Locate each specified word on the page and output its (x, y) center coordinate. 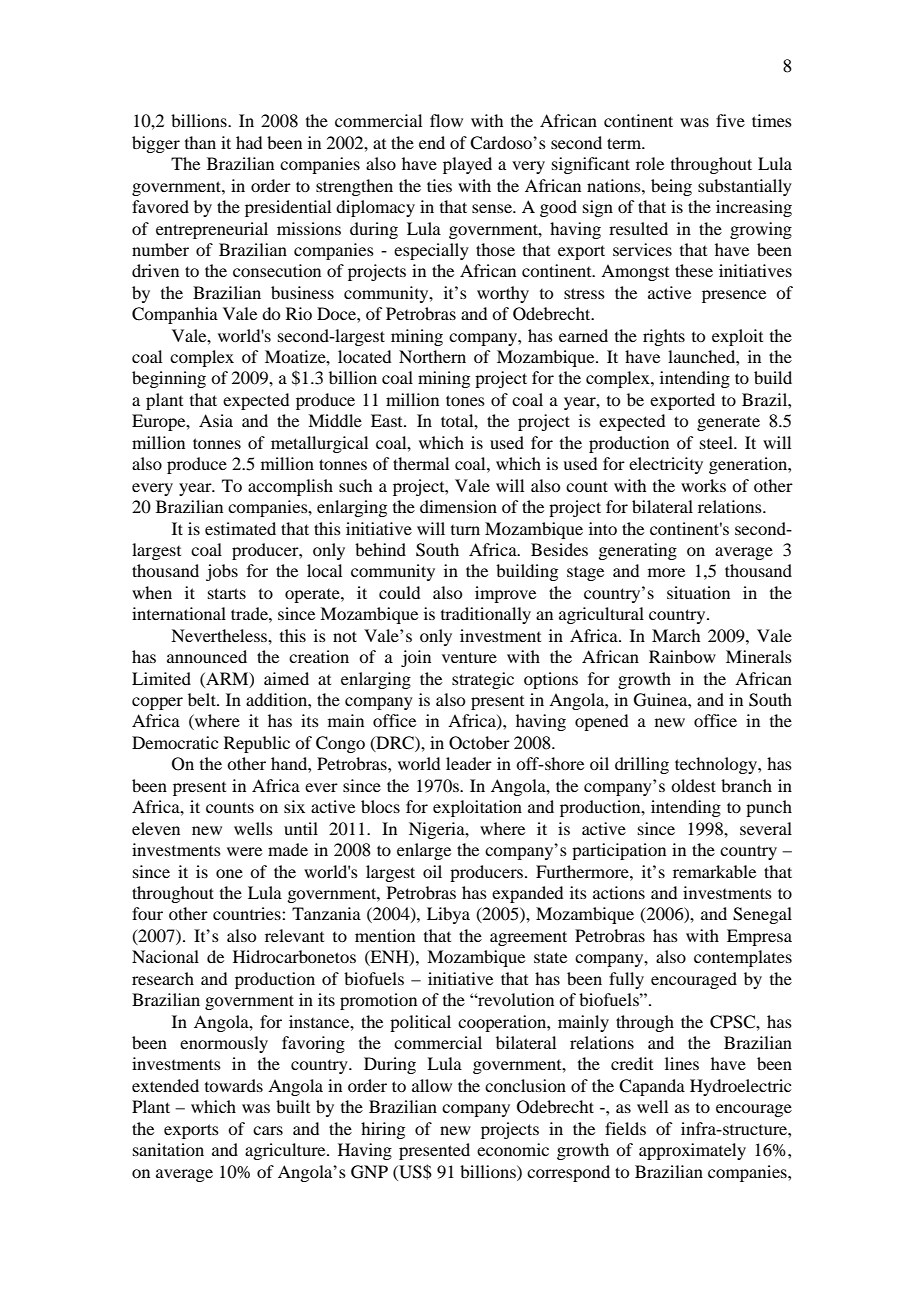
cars (268, 1130)
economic (513, 1149)
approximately (692, 1151)
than (200, 142)
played (467, 165)
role (650, 163)
